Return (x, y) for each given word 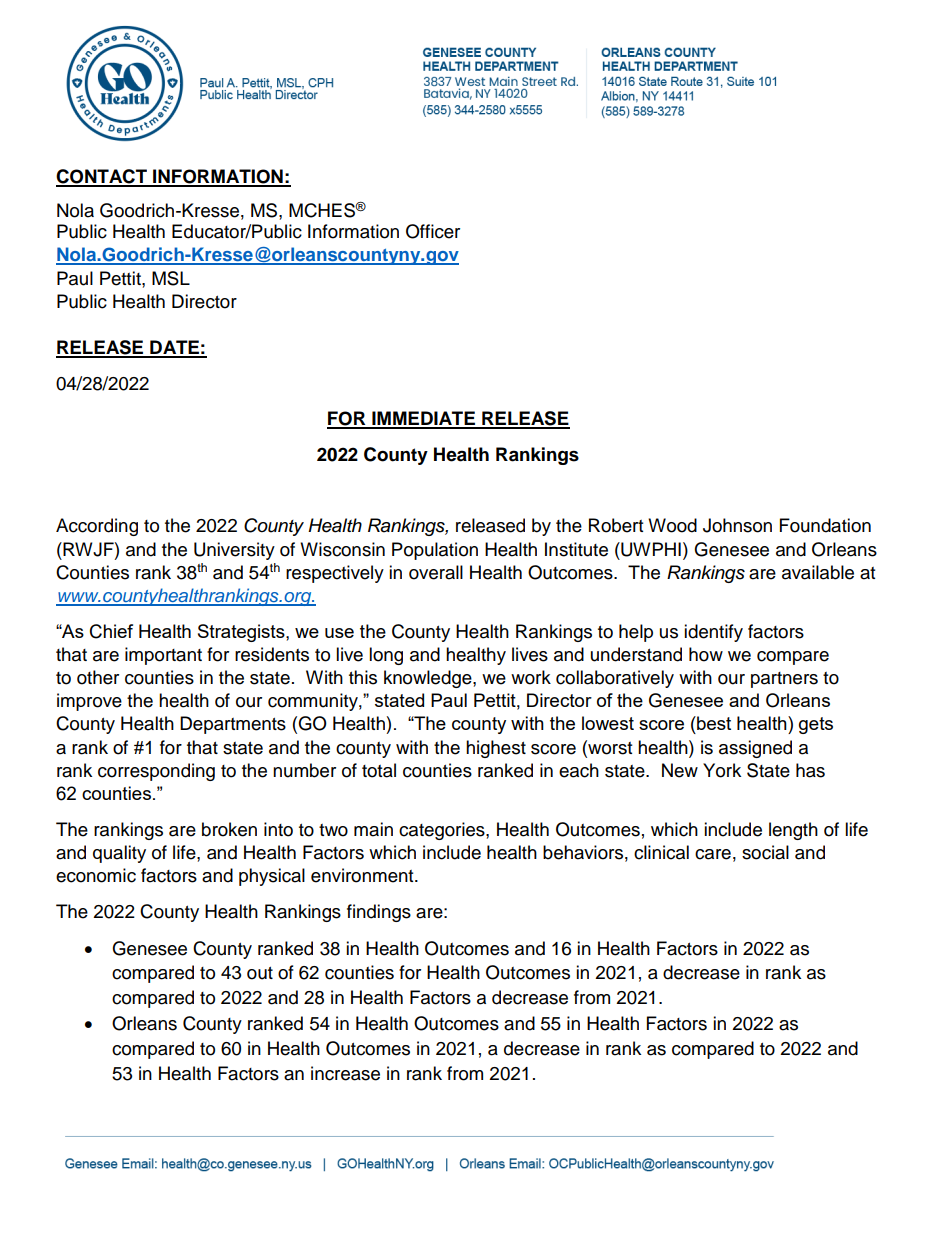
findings (379, 913)
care (713, 854)
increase (345, 1073)
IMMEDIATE (423, 419)
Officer (433, 231)
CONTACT (102, 177)
